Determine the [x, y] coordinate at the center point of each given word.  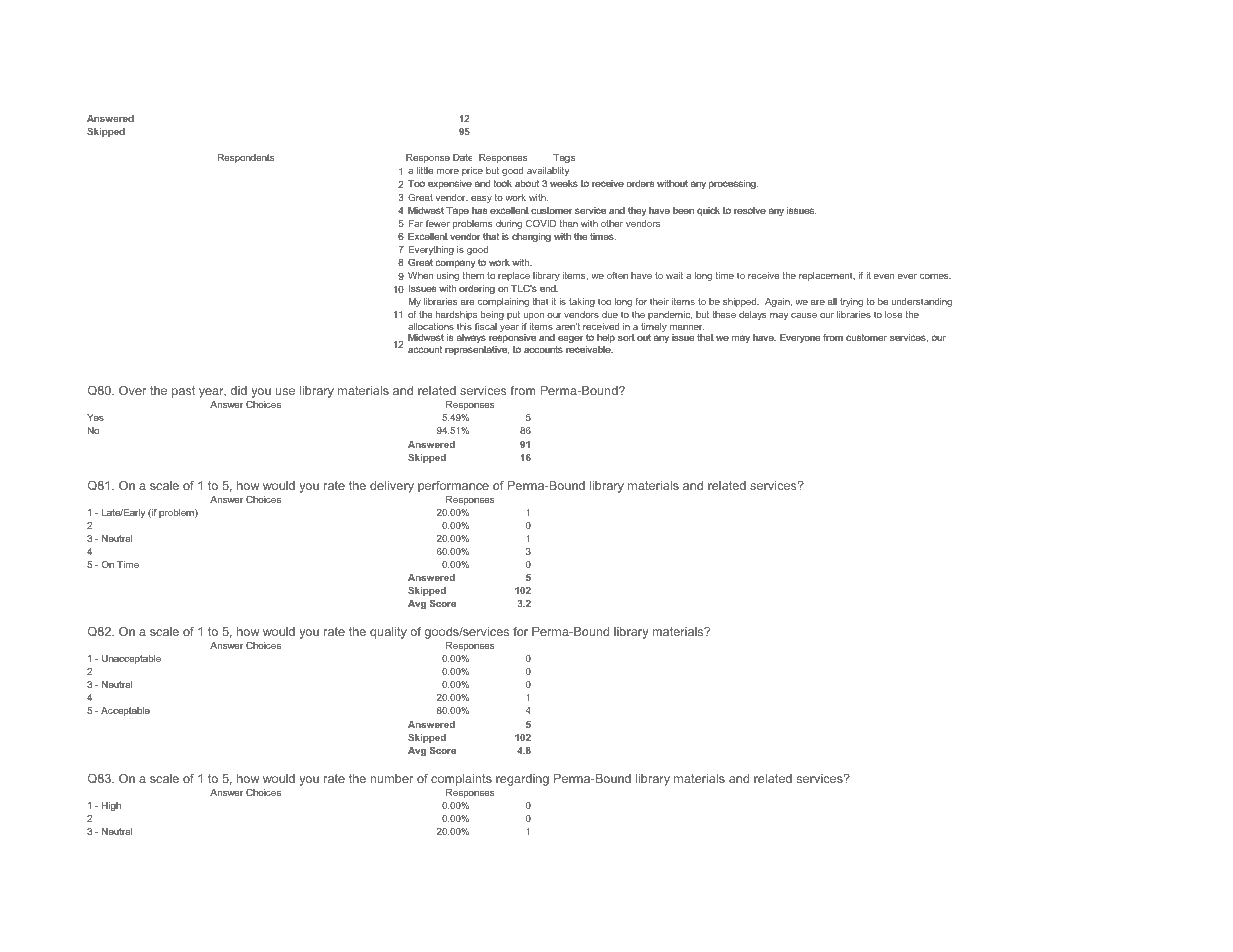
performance [453, 487]
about [527, 184]
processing [733, 184]
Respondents [246, 158]
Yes [95, 417]
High [111, 806]
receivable [589, 349]
